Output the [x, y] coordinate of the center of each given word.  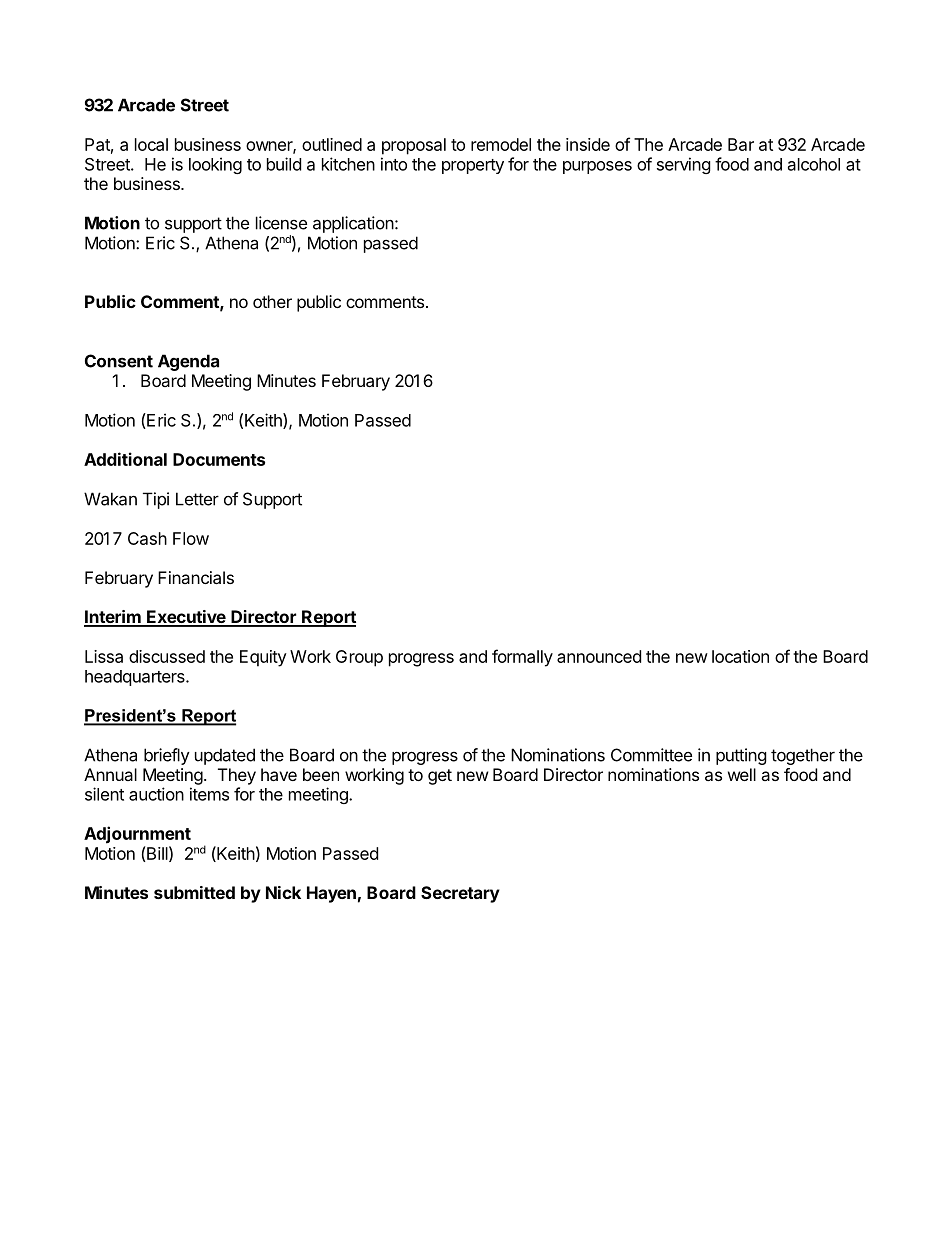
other [272, 301]
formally [522, 658]
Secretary [460, 894]
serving [684, 165]
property [473, 166]
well [742, 774]
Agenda [188, 362]
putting [741, 756]
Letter [197, 499]
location [740, 656]
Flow [191, 538]
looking [215, 165]
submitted [194, 892]
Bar [741, 144]
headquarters [136, 678]
